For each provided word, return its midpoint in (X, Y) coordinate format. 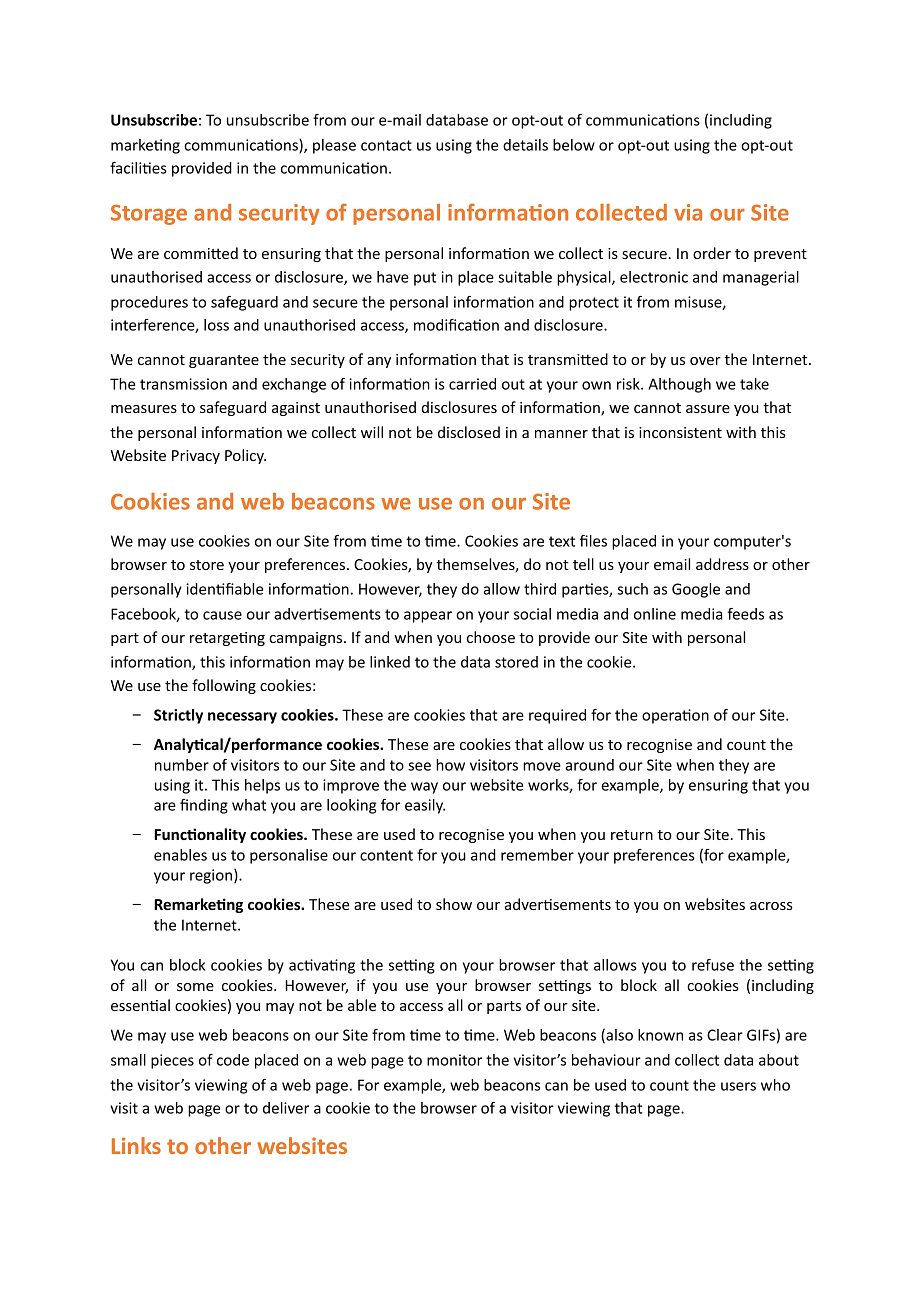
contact (386, 145)
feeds (745, 614)
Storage (149, 214)
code (233, 1060)
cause (222, 615)
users (738, 1086)
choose (491, 637)
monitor (454, 1060)
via (688, 212)
